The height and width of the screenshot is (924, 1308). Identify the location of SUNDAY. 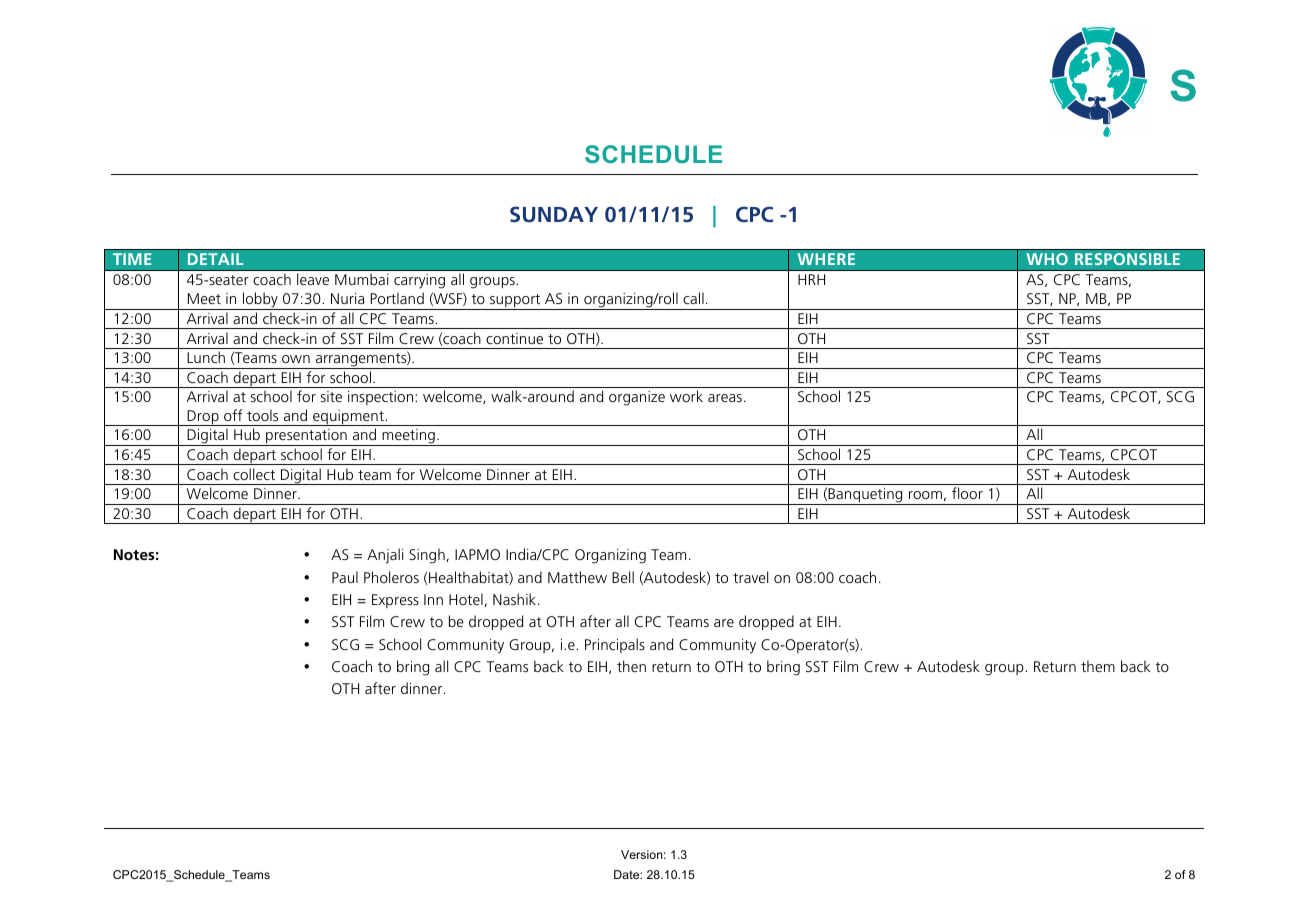
(554, 214).
